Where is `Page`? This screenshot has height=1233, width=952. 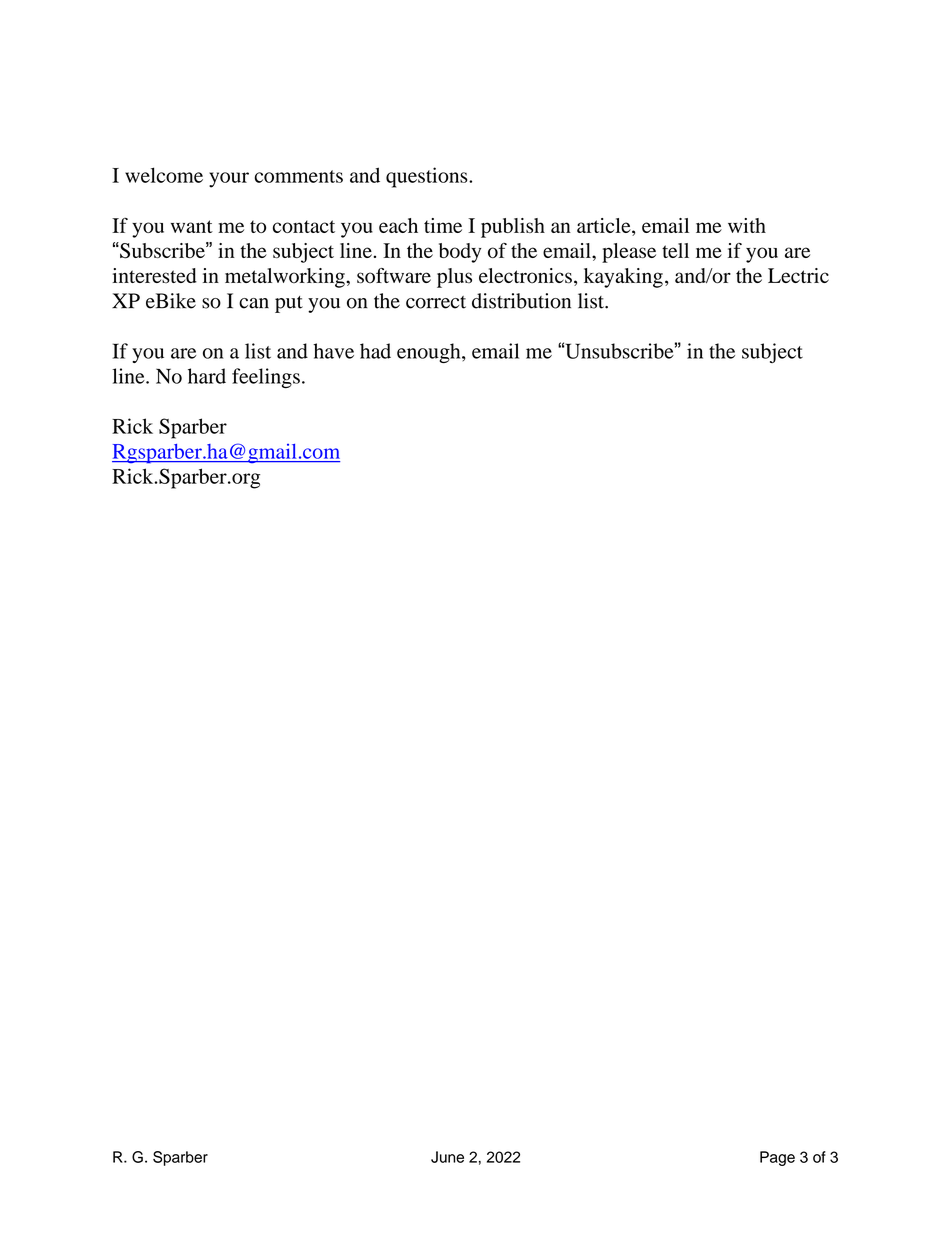
Page is located at coordinates (777, 1158).
